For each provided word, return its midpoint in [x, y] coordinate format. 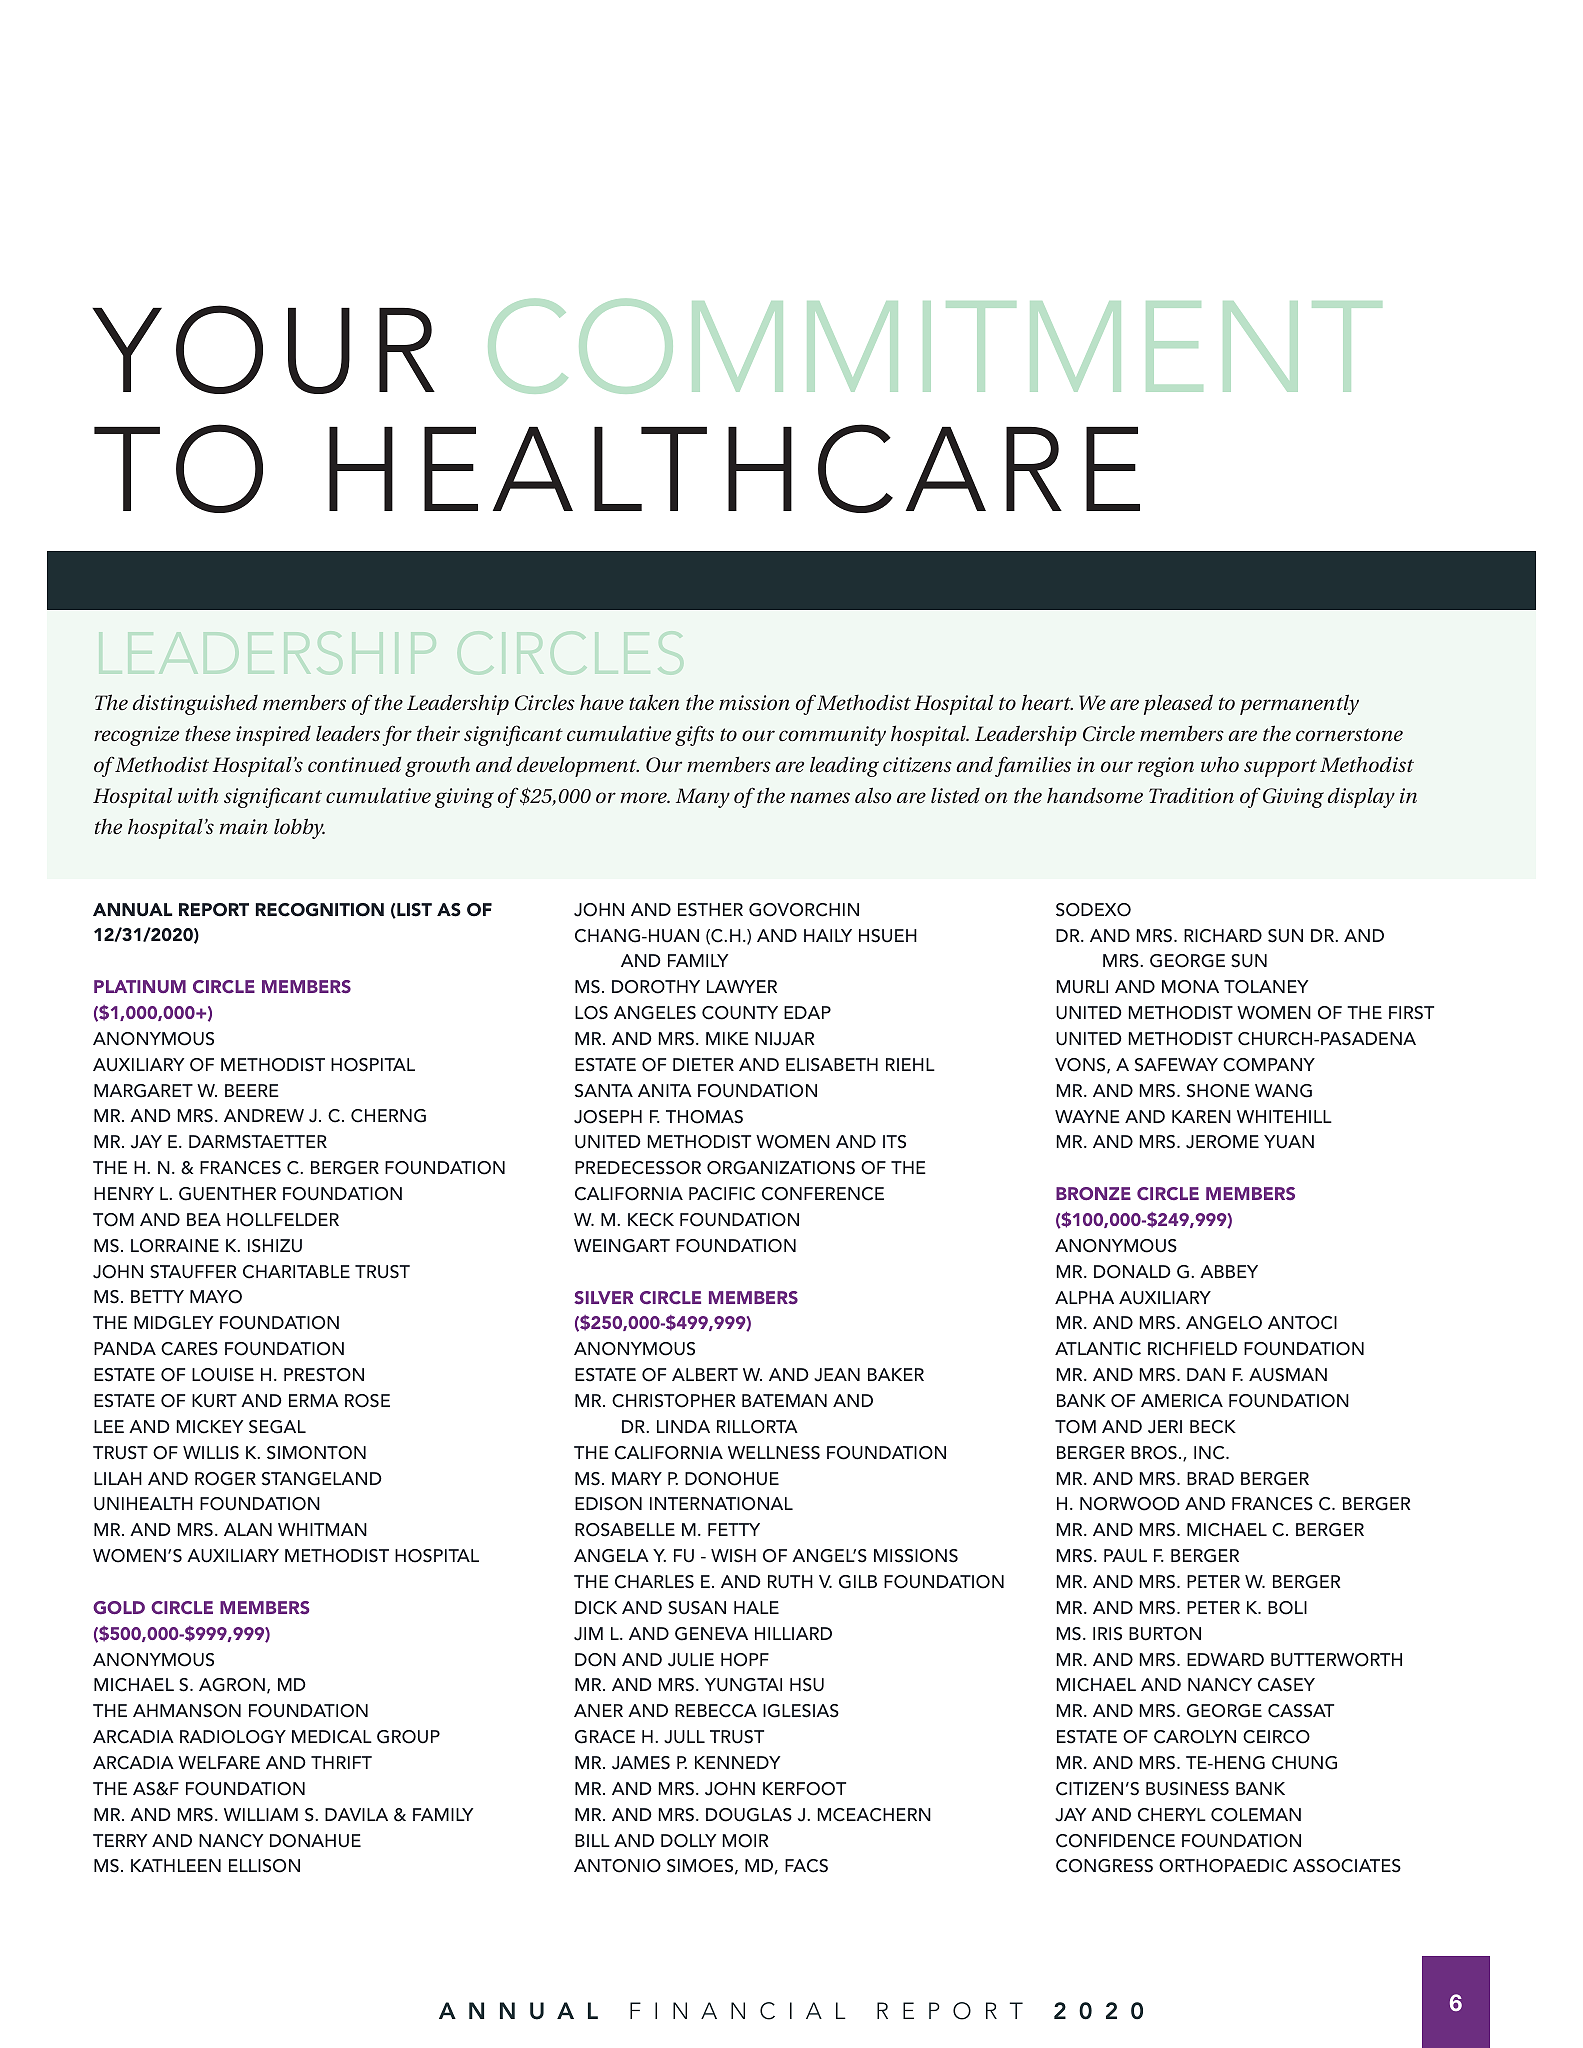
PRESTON [324, 1375]
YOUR [263, 349]
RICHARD [1223, 936]
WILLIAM [261, 1814]
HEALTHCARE [734, 468]
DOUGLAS [749, 1815]
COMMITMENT [935, 346]
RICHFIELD [1192, 1349]
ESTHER [710, 910]
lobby [299, 828]
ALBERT [705, 1374]
